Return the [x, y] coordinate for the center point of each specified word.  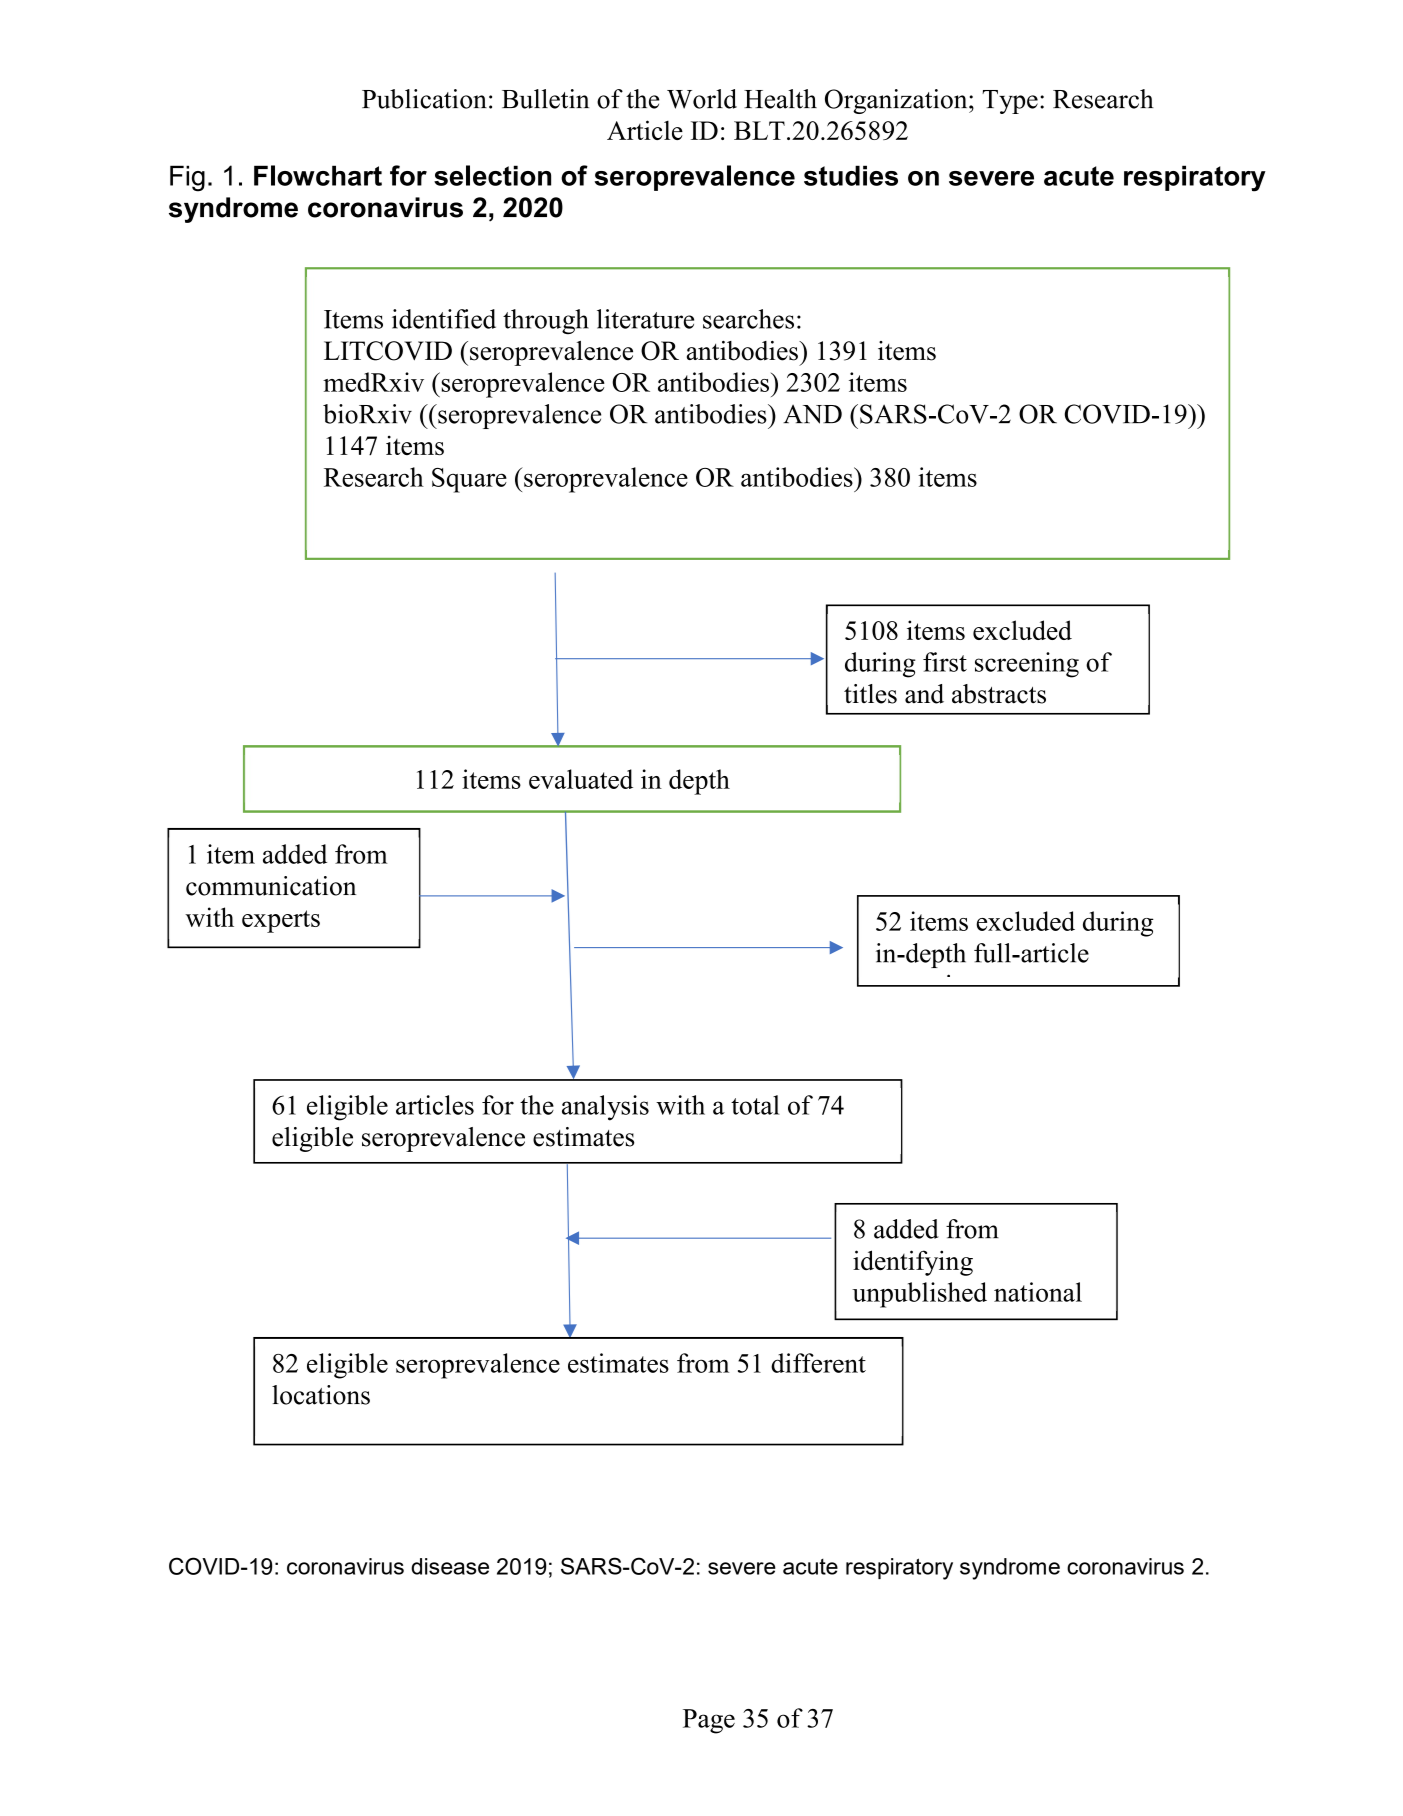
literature [645, 319]
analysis [605, 1108]
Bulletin [545, 99]
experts [281, 921]
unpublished [919, 1295]
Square [469, 480]
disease [450, 1566]
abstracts [999, 694]
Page [709, 1721]
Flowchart [318, 175]
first [945, 662]
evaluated [581, 779]
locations [321, 1395]
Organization [897, 101]
